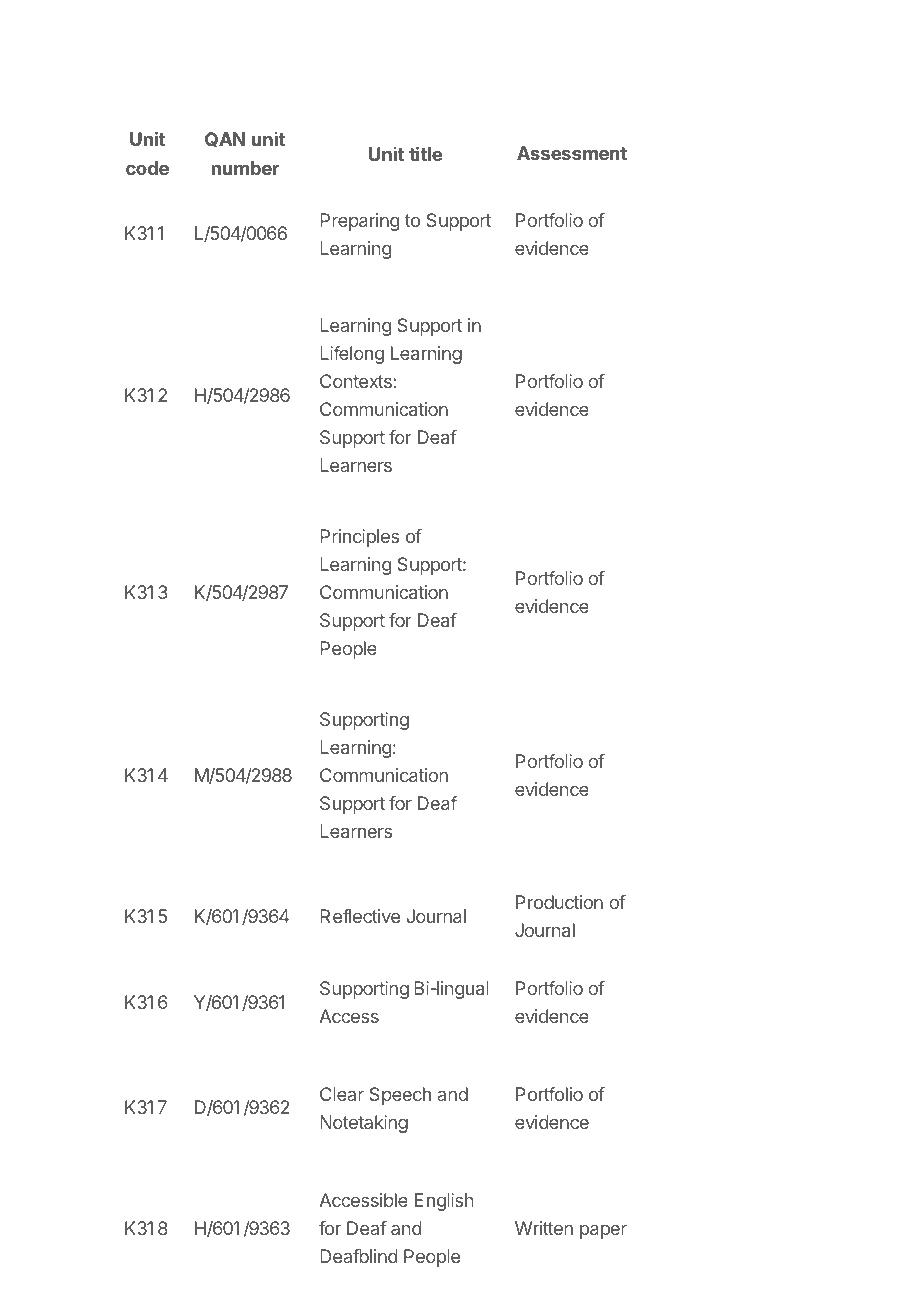  I want to click on Lifelong, so click(352, 355).
